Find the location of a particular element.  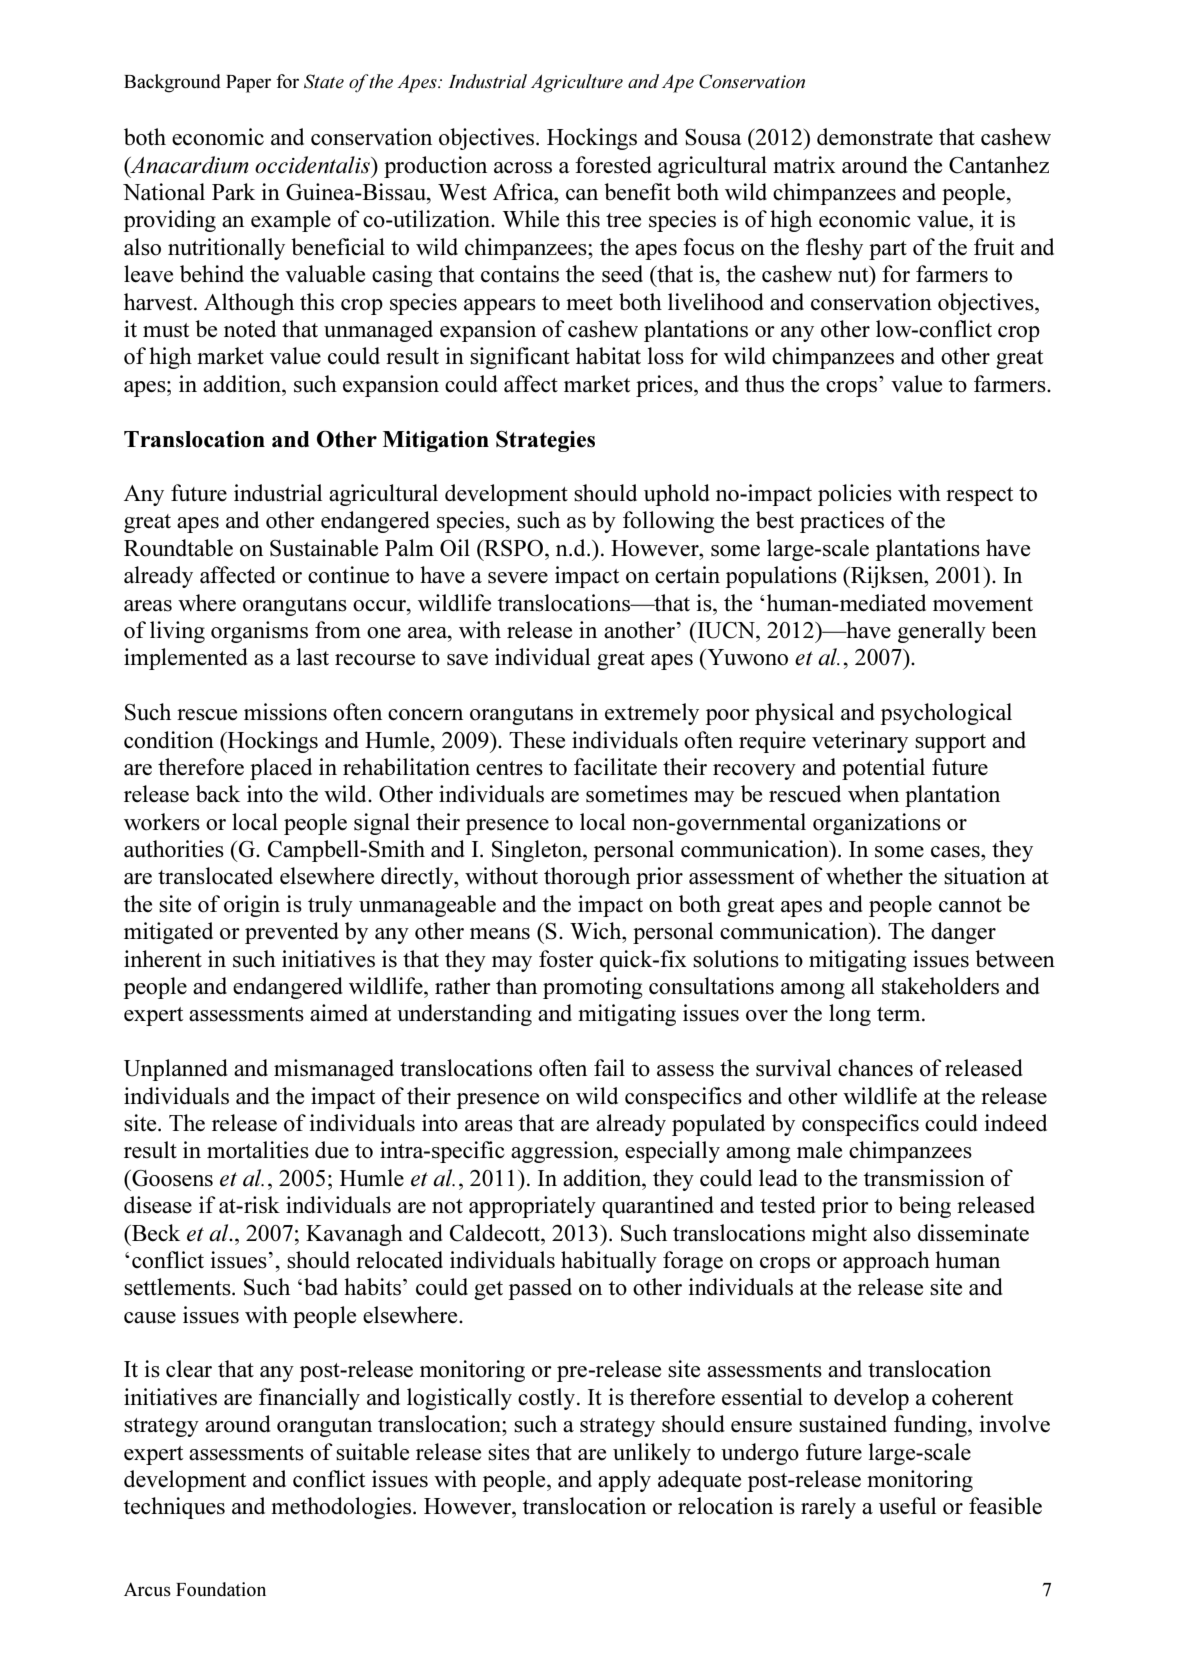

translocated is located at coordinates (215, 876).
